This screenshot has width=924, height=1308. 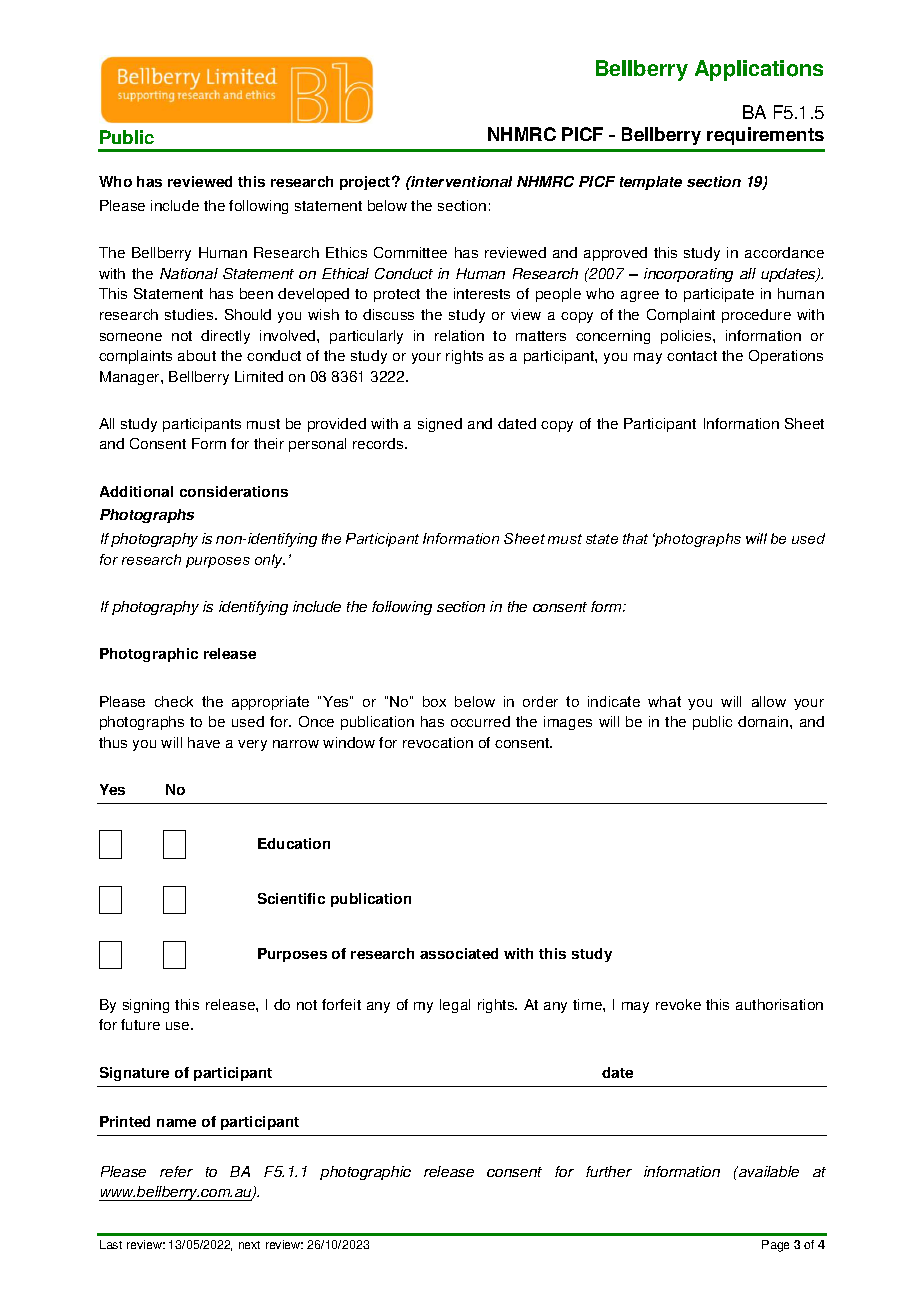 I want to click on revocation, so click(x=438, y=742).
